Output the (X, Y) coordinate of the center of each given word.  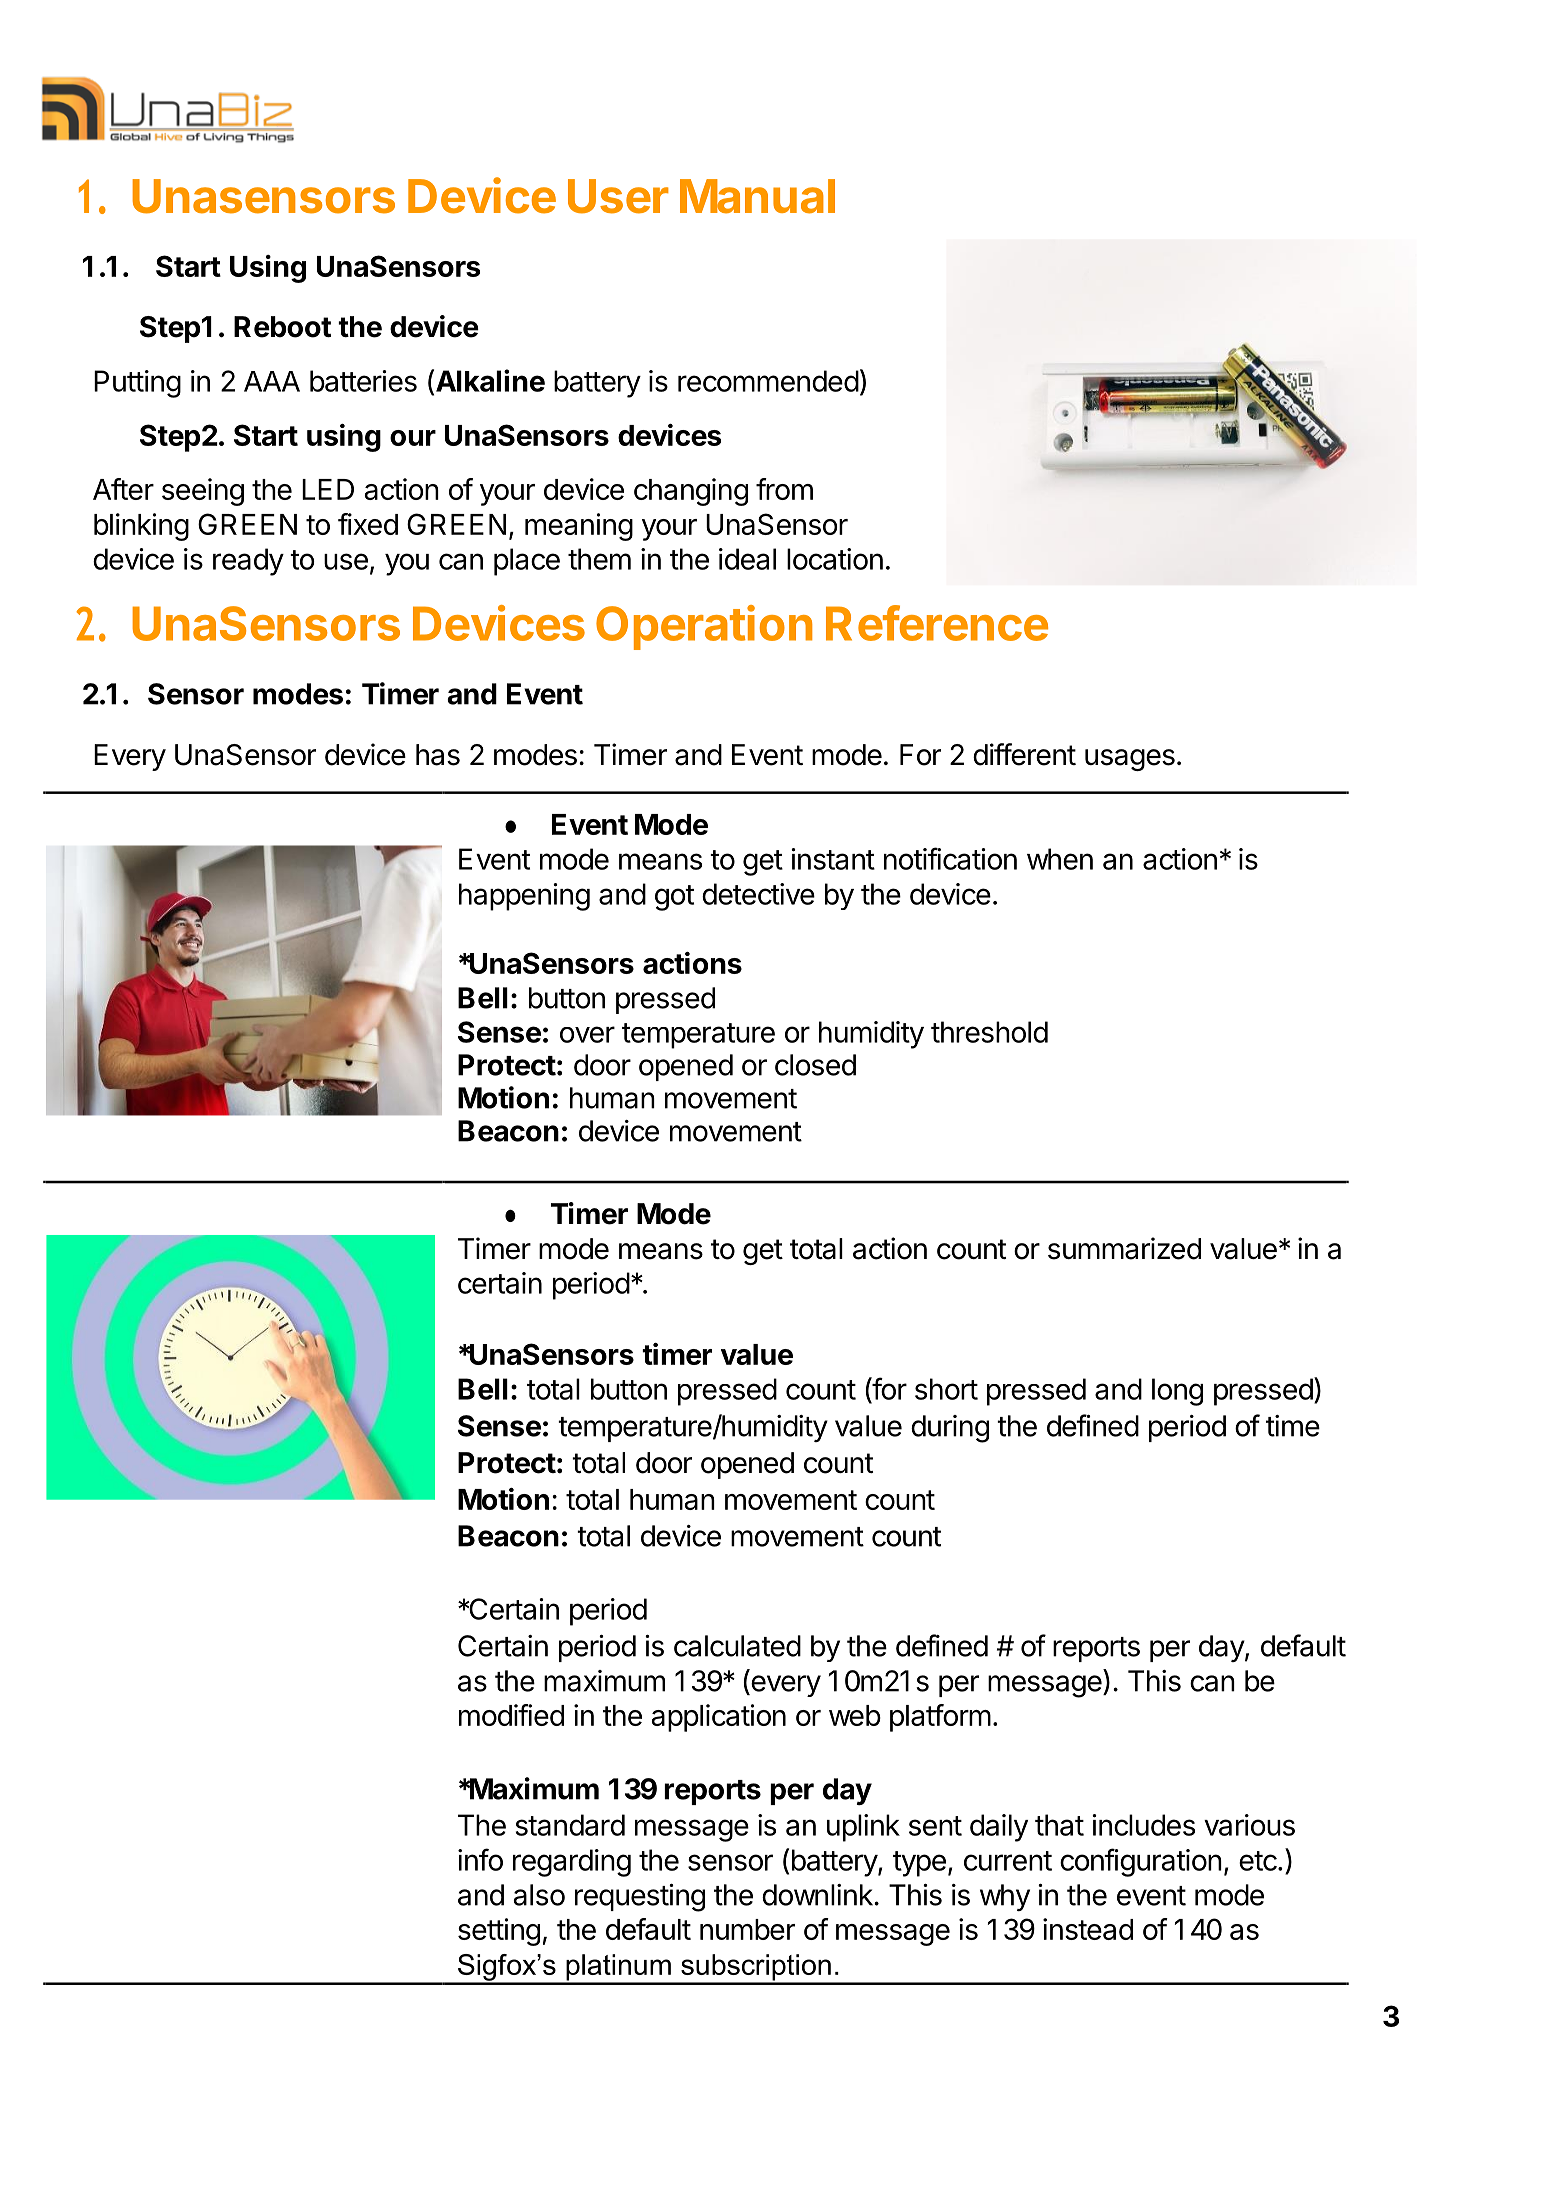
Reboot (282, 327)
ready (248, 562)
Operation (704, 627)
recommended (768, 381)
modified (511, 1715)
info (480, 1859)
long (1177, 1392)
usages (1130, 760)
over (587, 1034)
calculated (737, 1646)
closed (815, 1065)
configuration (1141, 1862)
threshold (989, 1032)
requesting (640, 1898)
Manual (757, 196)
